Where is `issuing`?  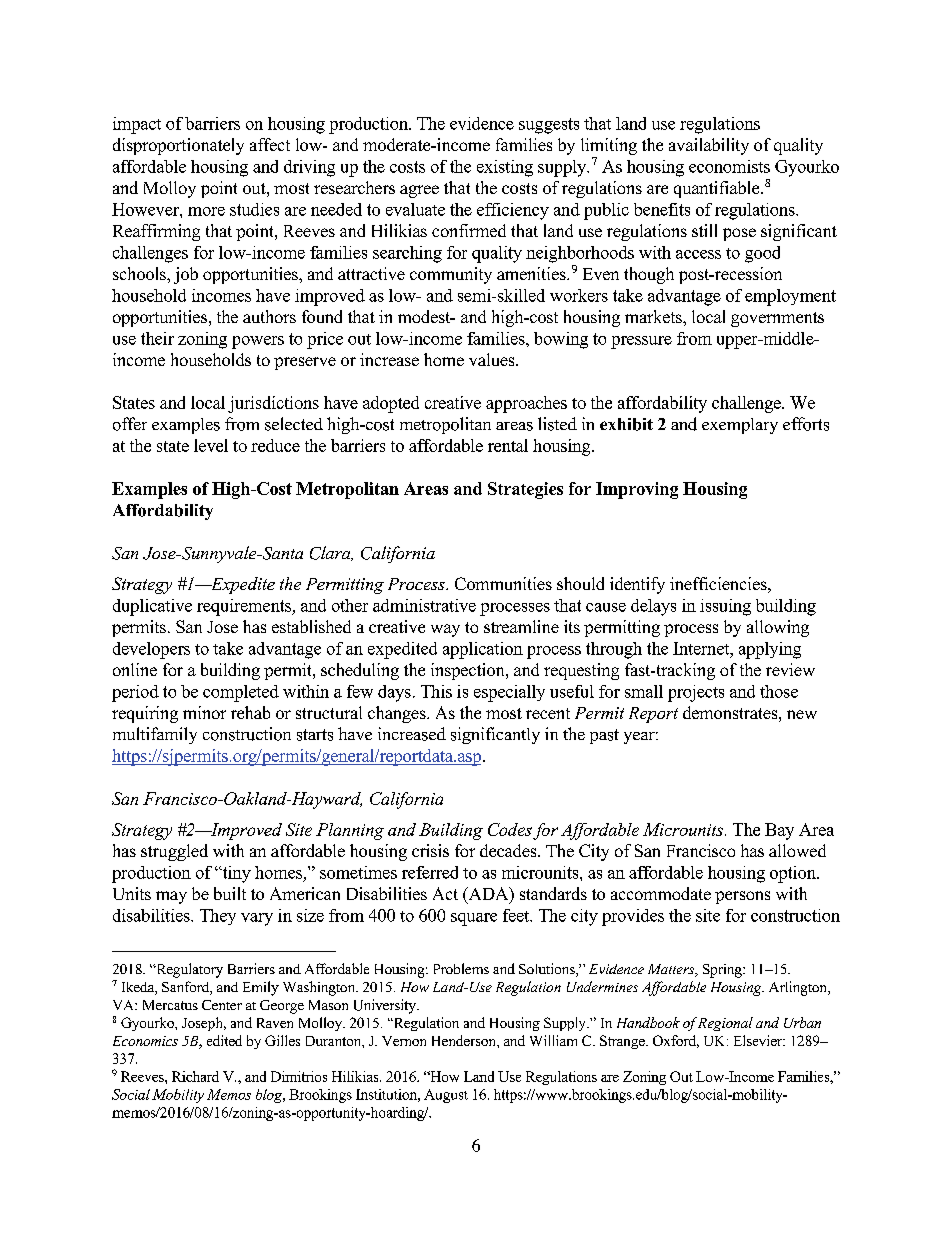 issuing is located at coordinates (725, 607).
